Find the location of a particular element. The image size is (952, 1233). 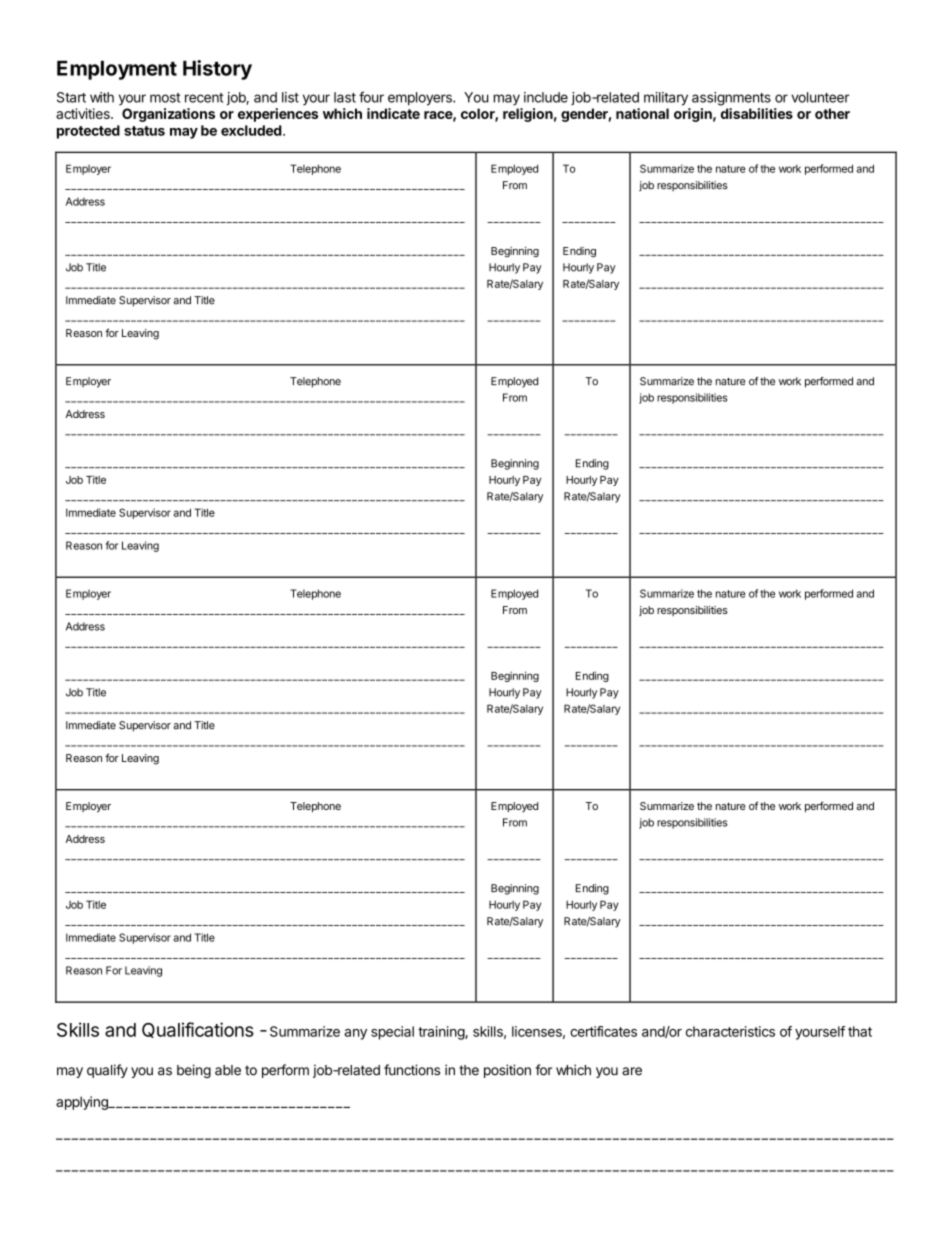

other is located at coordinates (832, 113).
